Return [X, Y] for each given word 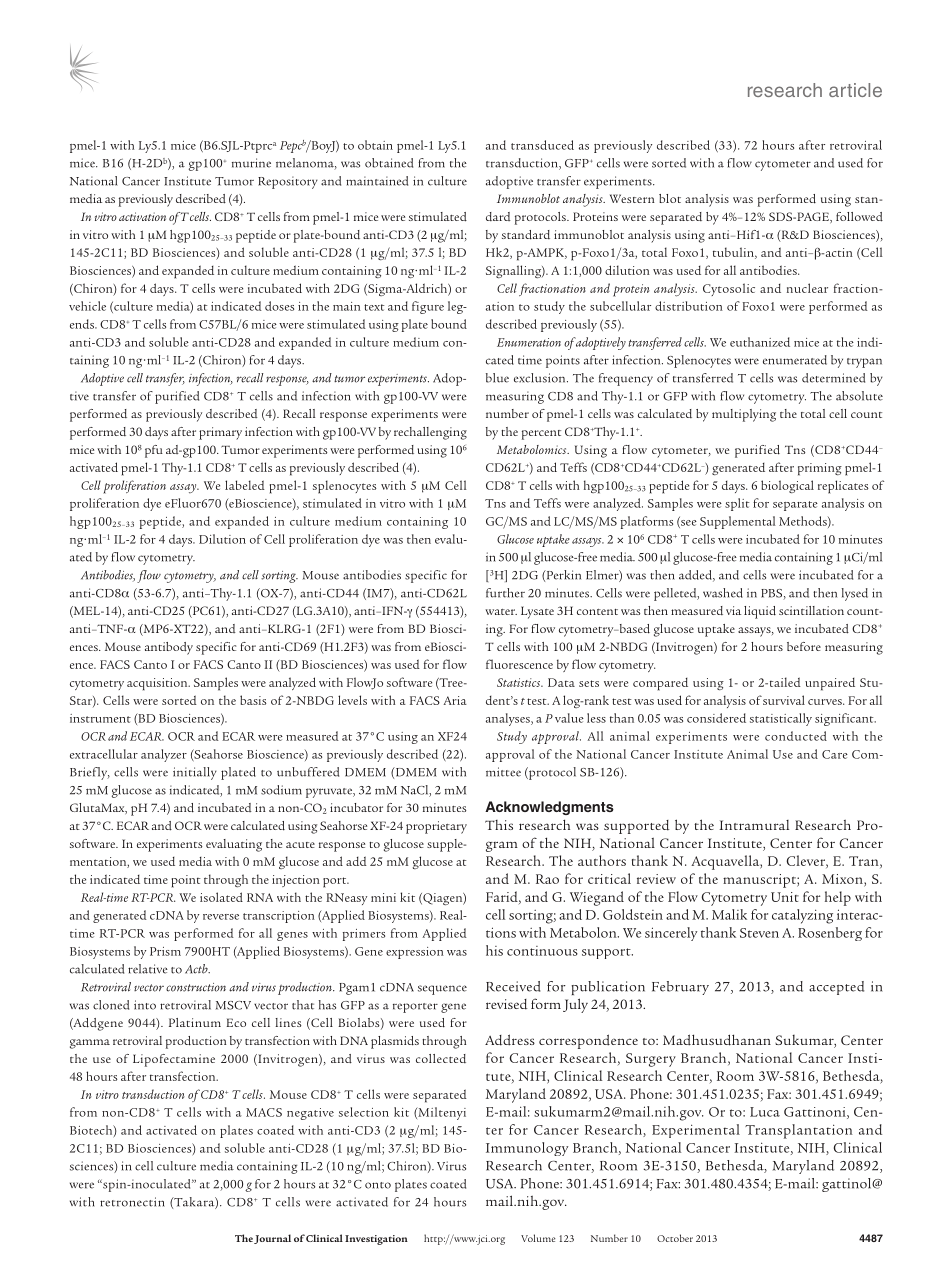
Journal [272, 1239]
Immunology [527, 1149]
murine [251, 163]
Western [632, 198]
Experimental [696, 1131]
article [855, 90]
